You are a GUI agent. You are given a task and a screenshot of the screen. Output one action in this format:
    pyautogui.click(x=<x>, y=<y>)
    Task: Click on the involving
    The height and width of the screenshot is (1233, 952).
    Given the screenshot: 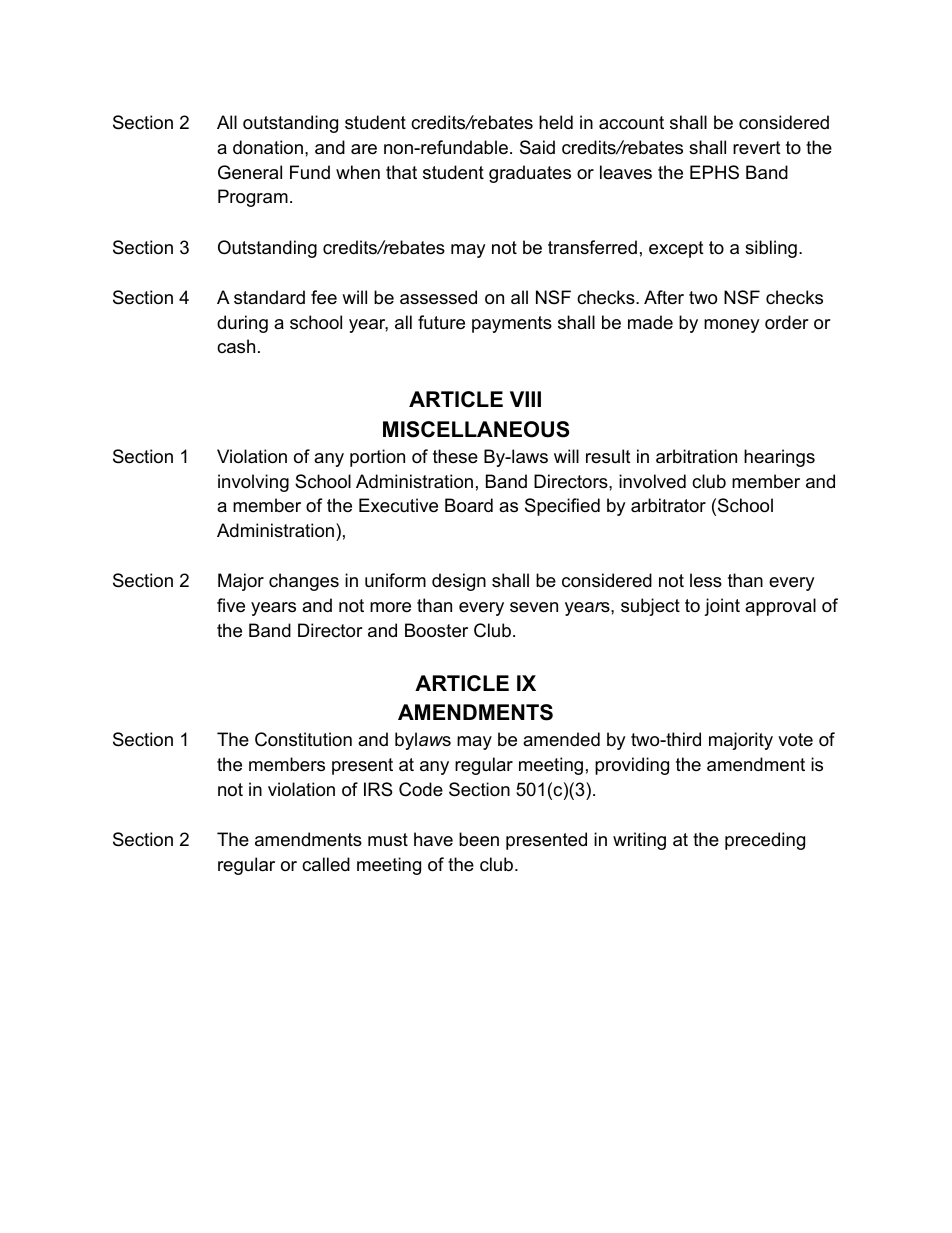 What is the action you would take?
    pyautogui.click(x=253, y=483)
